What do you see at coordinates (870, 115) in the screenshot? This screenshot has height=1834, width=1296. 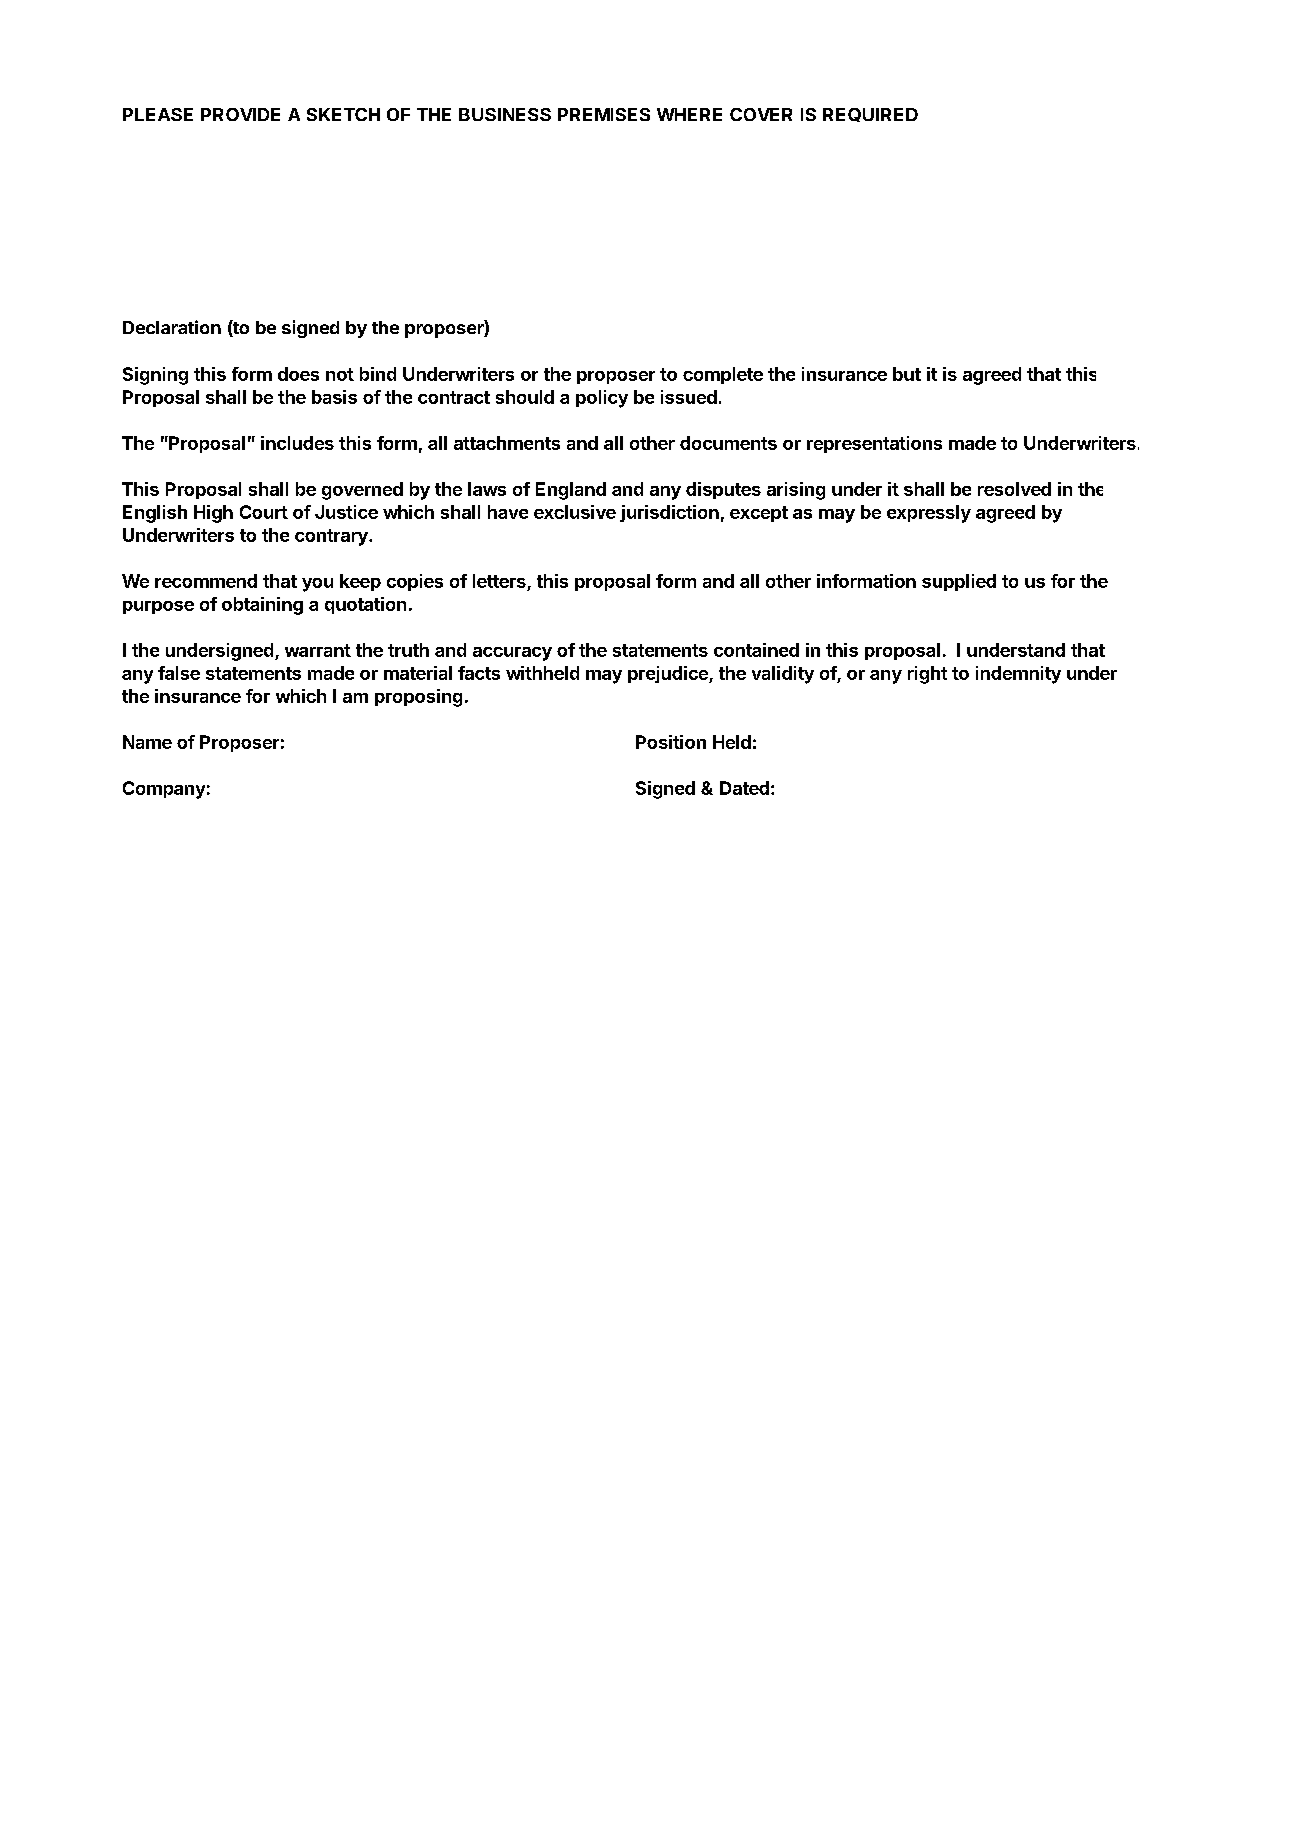 I see `REQUIRED` at bounding box center [870, 115].
